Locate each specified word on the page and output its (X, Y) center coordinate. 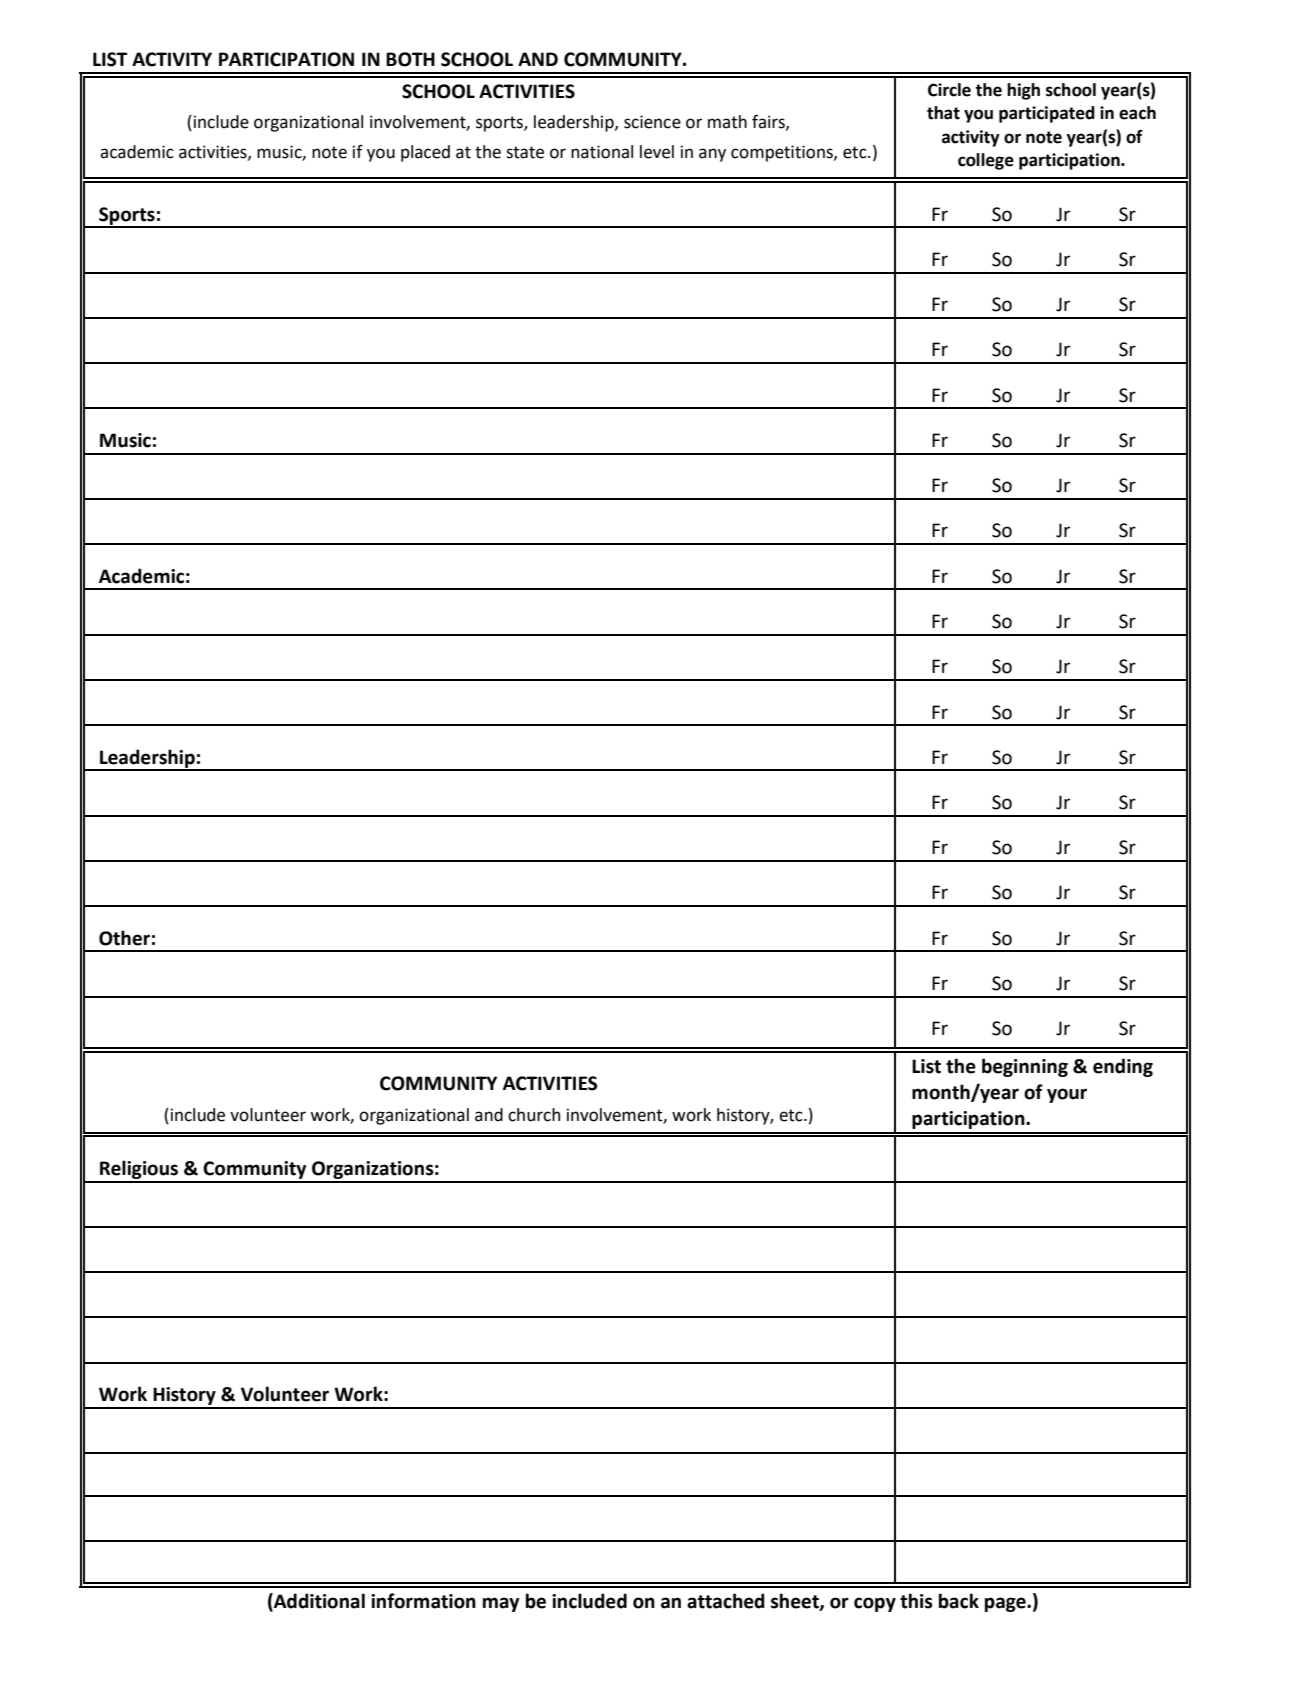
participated (1047, 114)
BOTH (410, 59)
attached (726, 1601)
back (959, 1601)
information (423, 1601)
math (727, 122)
